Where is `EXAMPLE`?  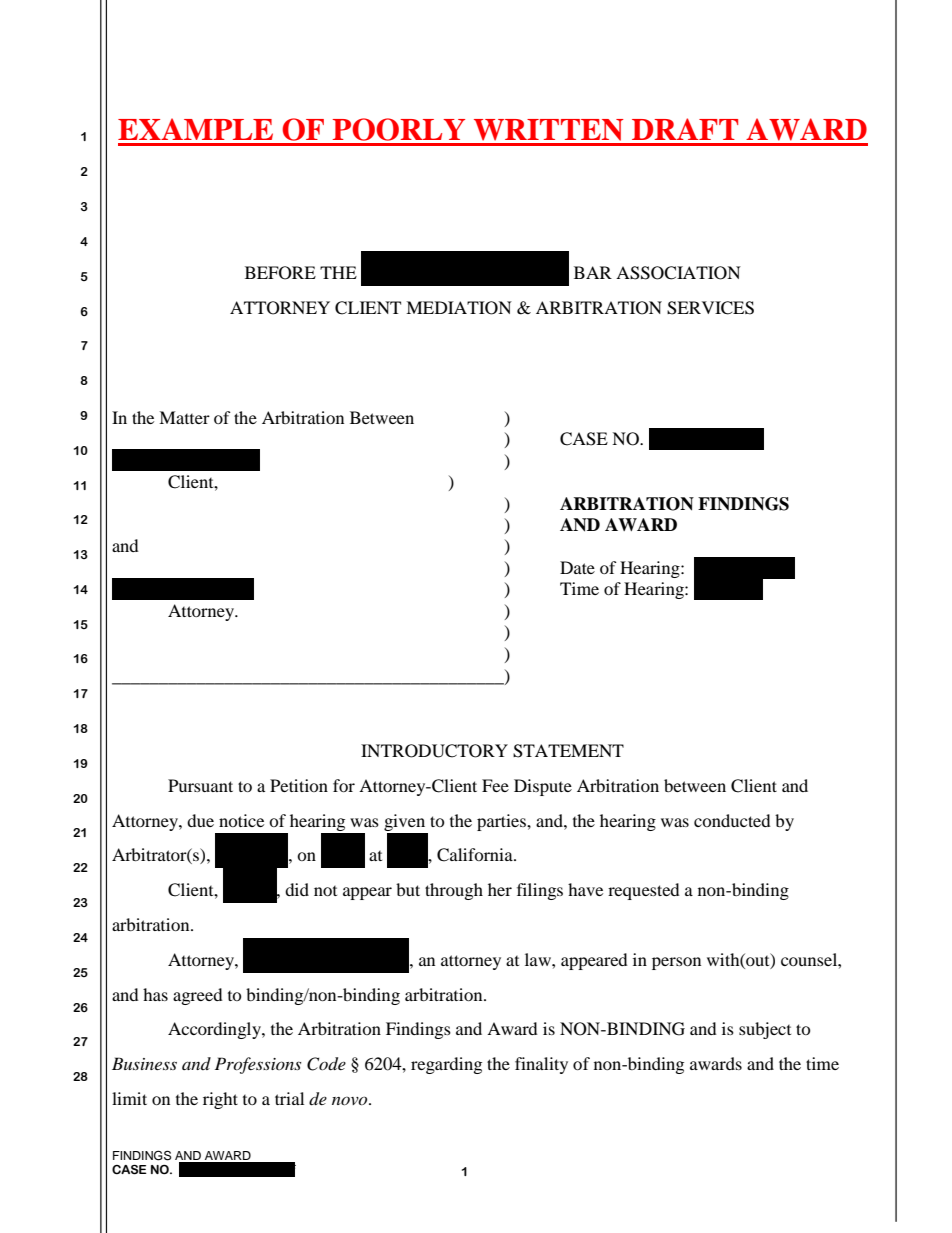 EXAMPLE is located at coordinates (195, 129).
